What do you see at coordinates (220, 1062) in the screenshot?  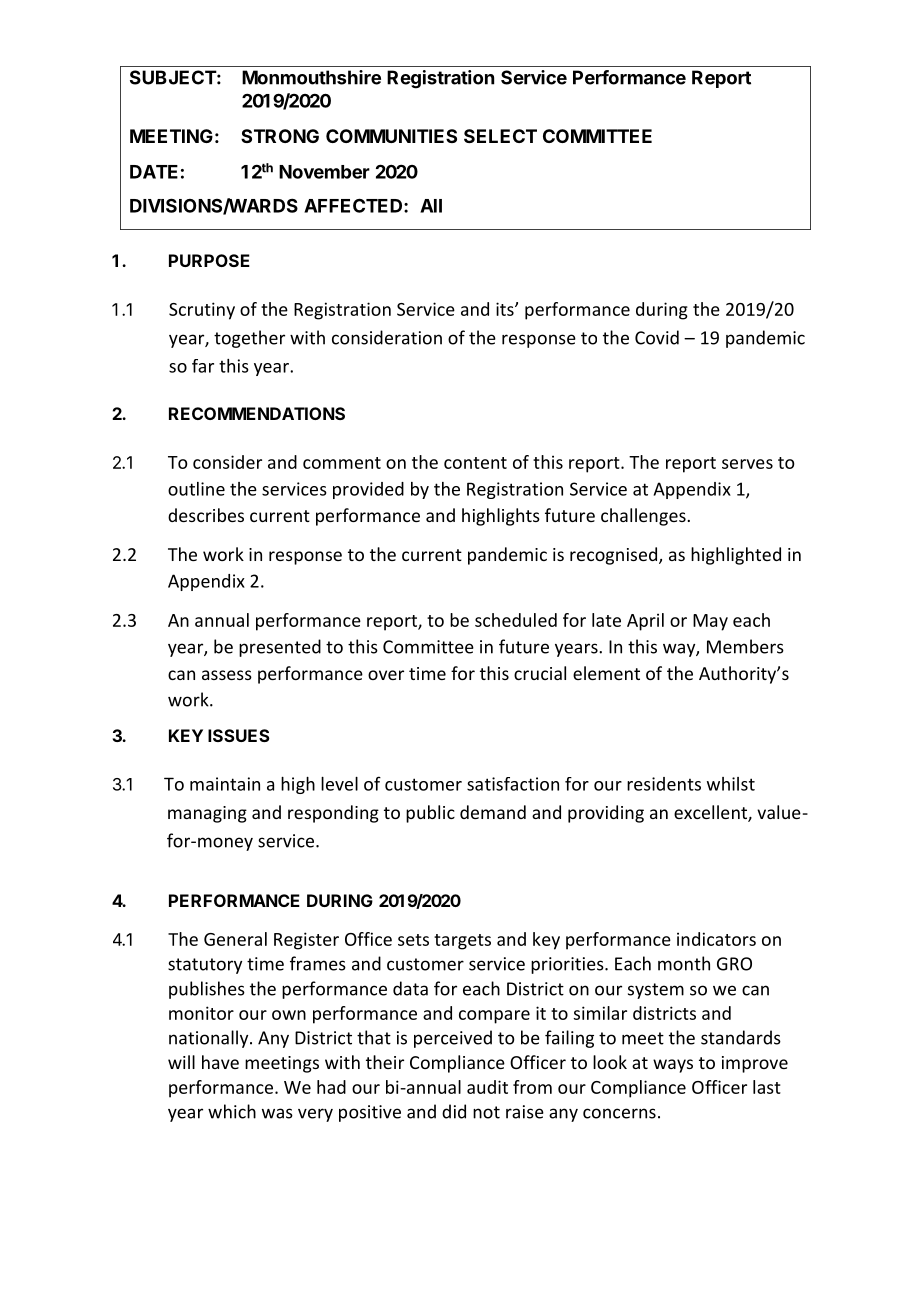 I see `have` at bounding box center [220, 1062].
